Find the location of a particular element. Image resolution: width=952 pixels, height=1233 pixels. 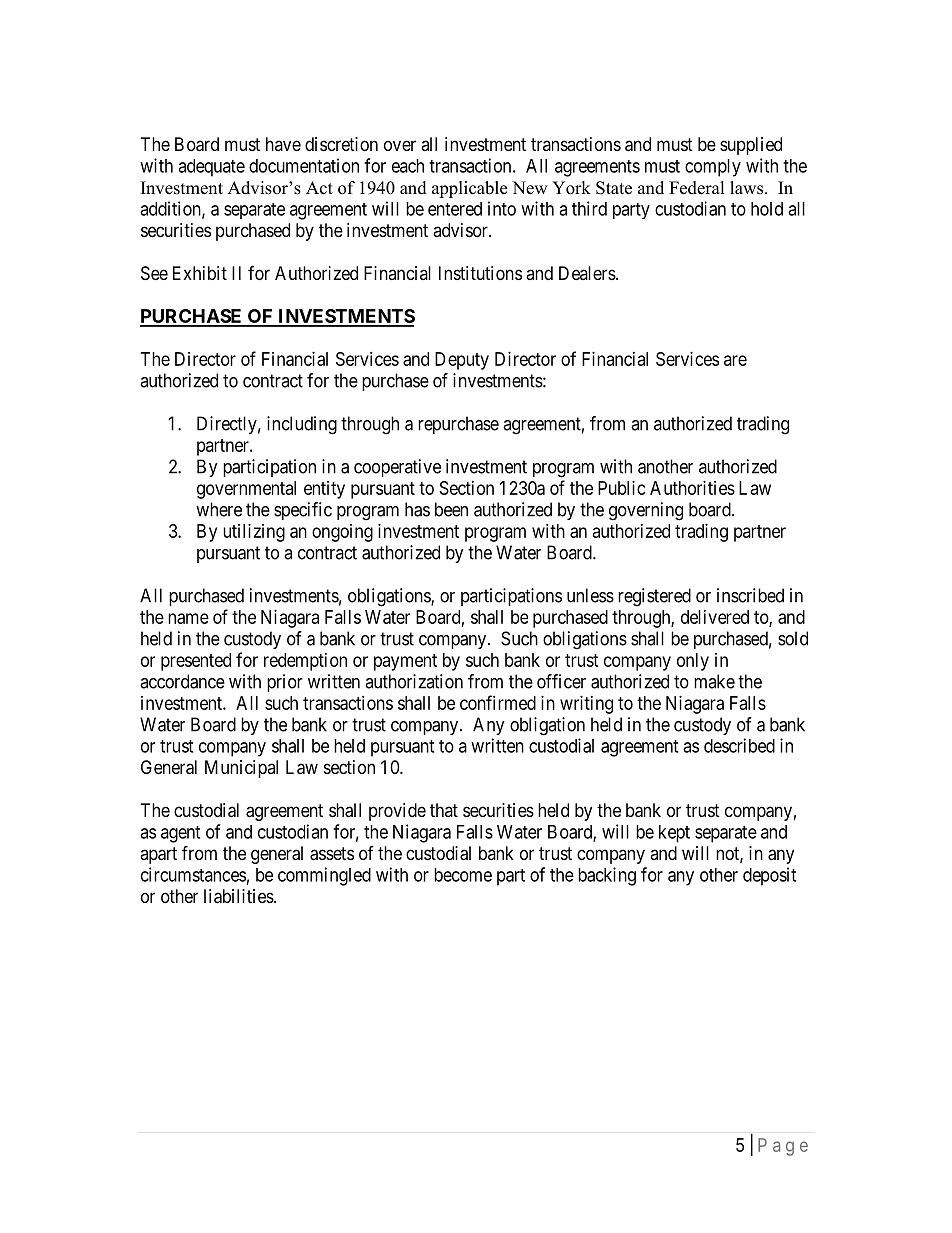

comply is located at coordinates (713, 168).
